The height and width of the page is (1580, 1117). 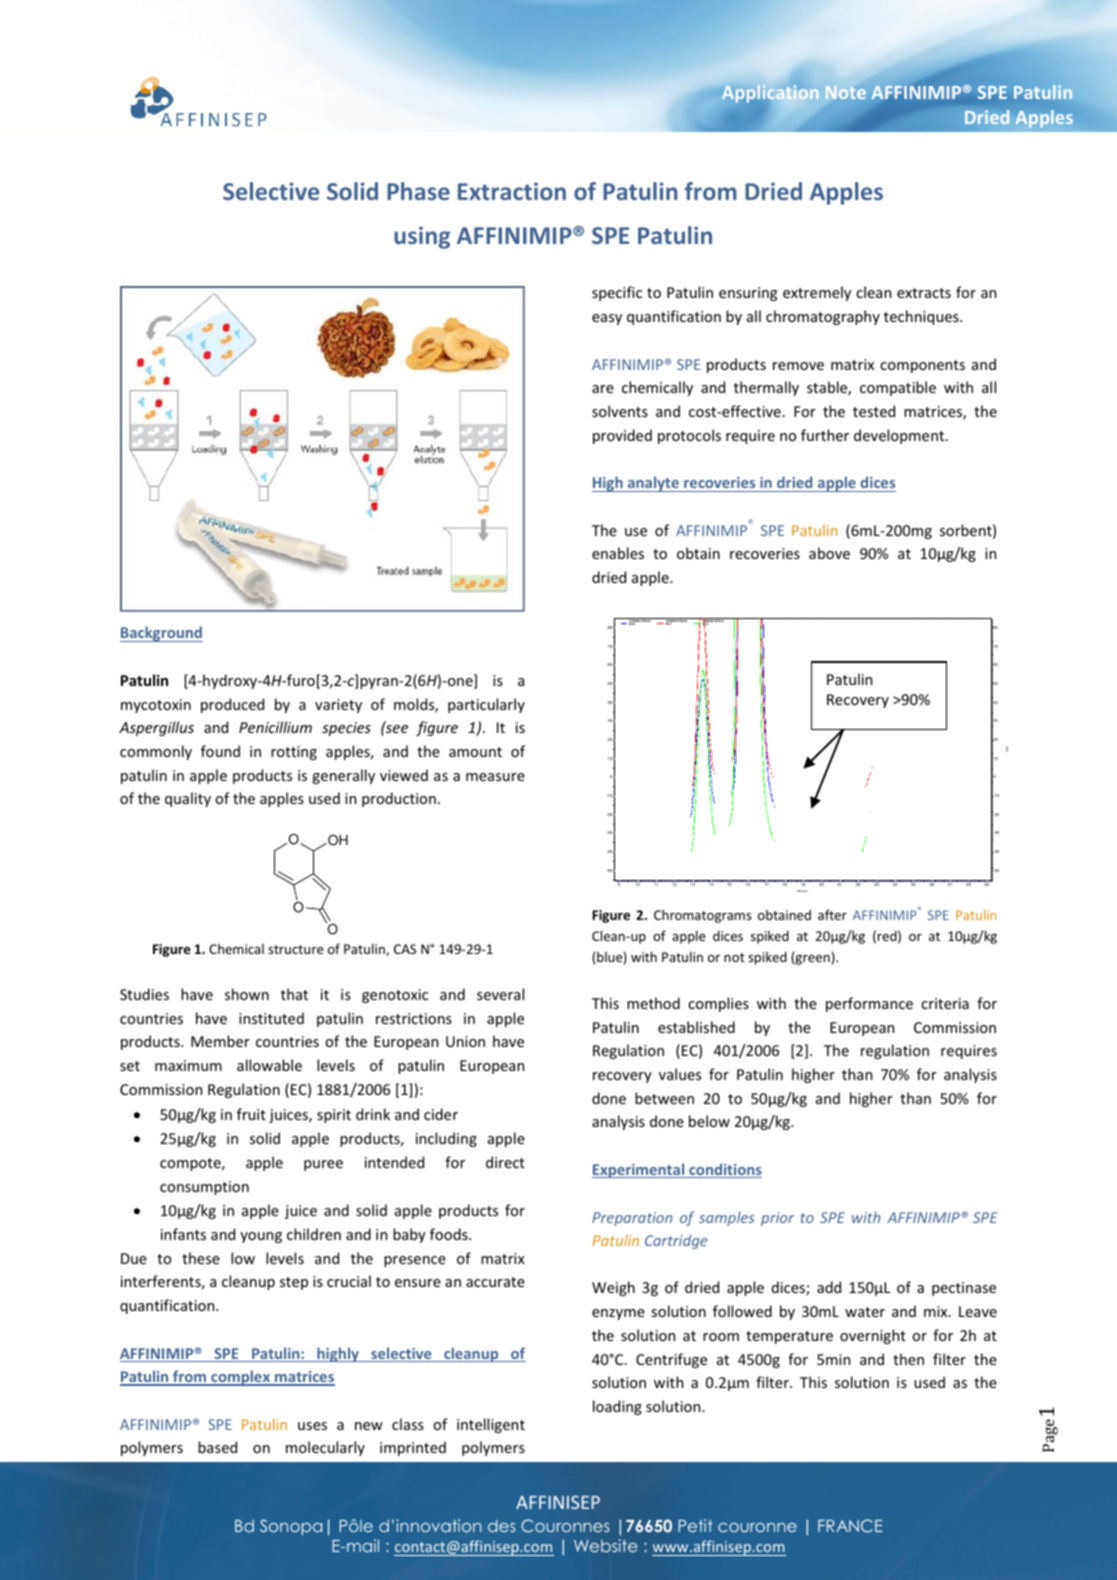 I want to click on Extraction, so click(x=512, y=191).
